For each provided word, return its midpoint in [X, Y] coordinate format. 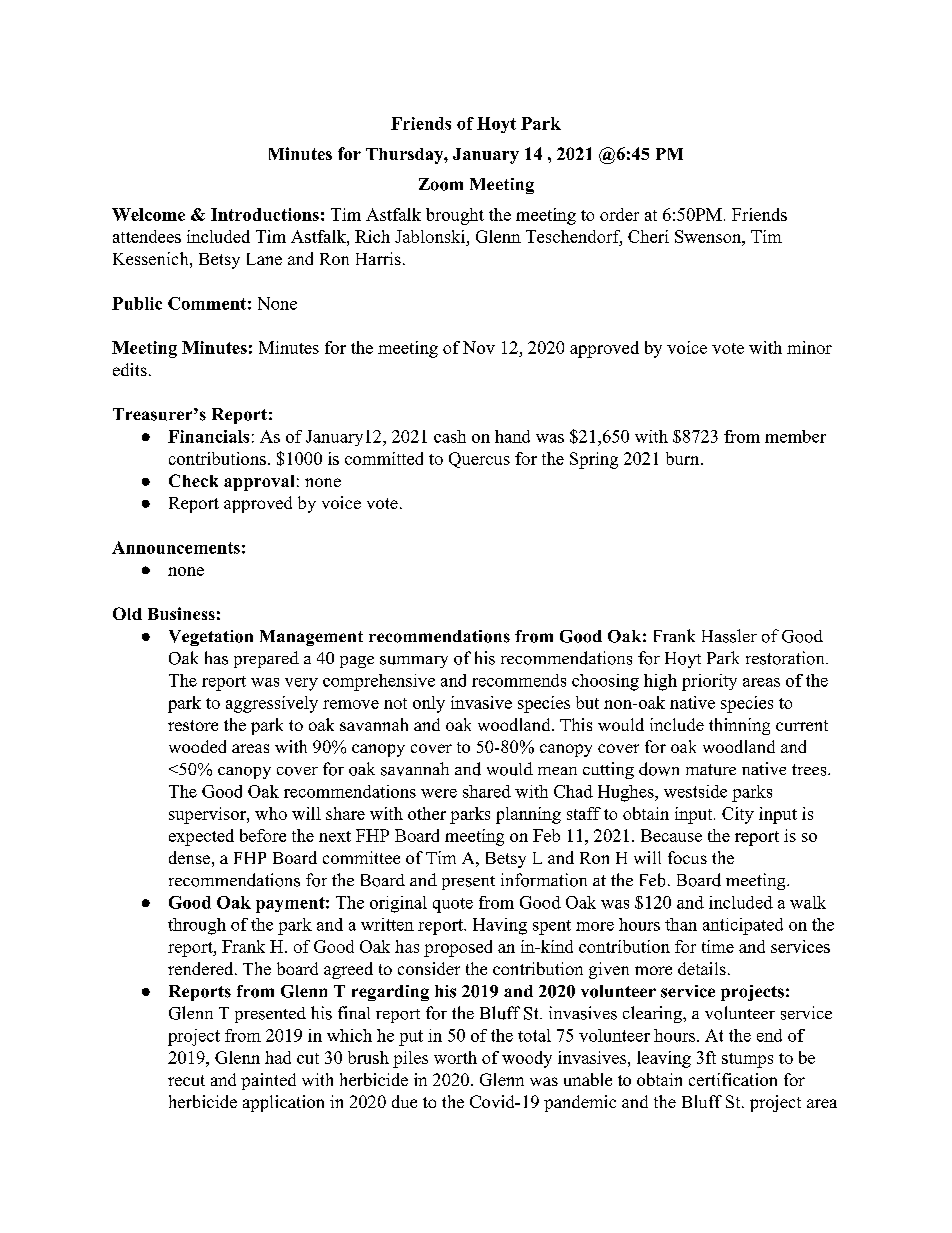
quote [453, 905]
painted [268, 1081]
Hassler [729, 636]
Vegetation [211, 638]
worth [455, 1057]
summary [414, 662]
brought [455, 216]
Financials [208, 436]
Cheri [648, 236]
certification [733, 1079]
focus [687, 857]
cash [450, 436]
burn [682, 458]
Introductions [265, 214]
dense [189, 857]
